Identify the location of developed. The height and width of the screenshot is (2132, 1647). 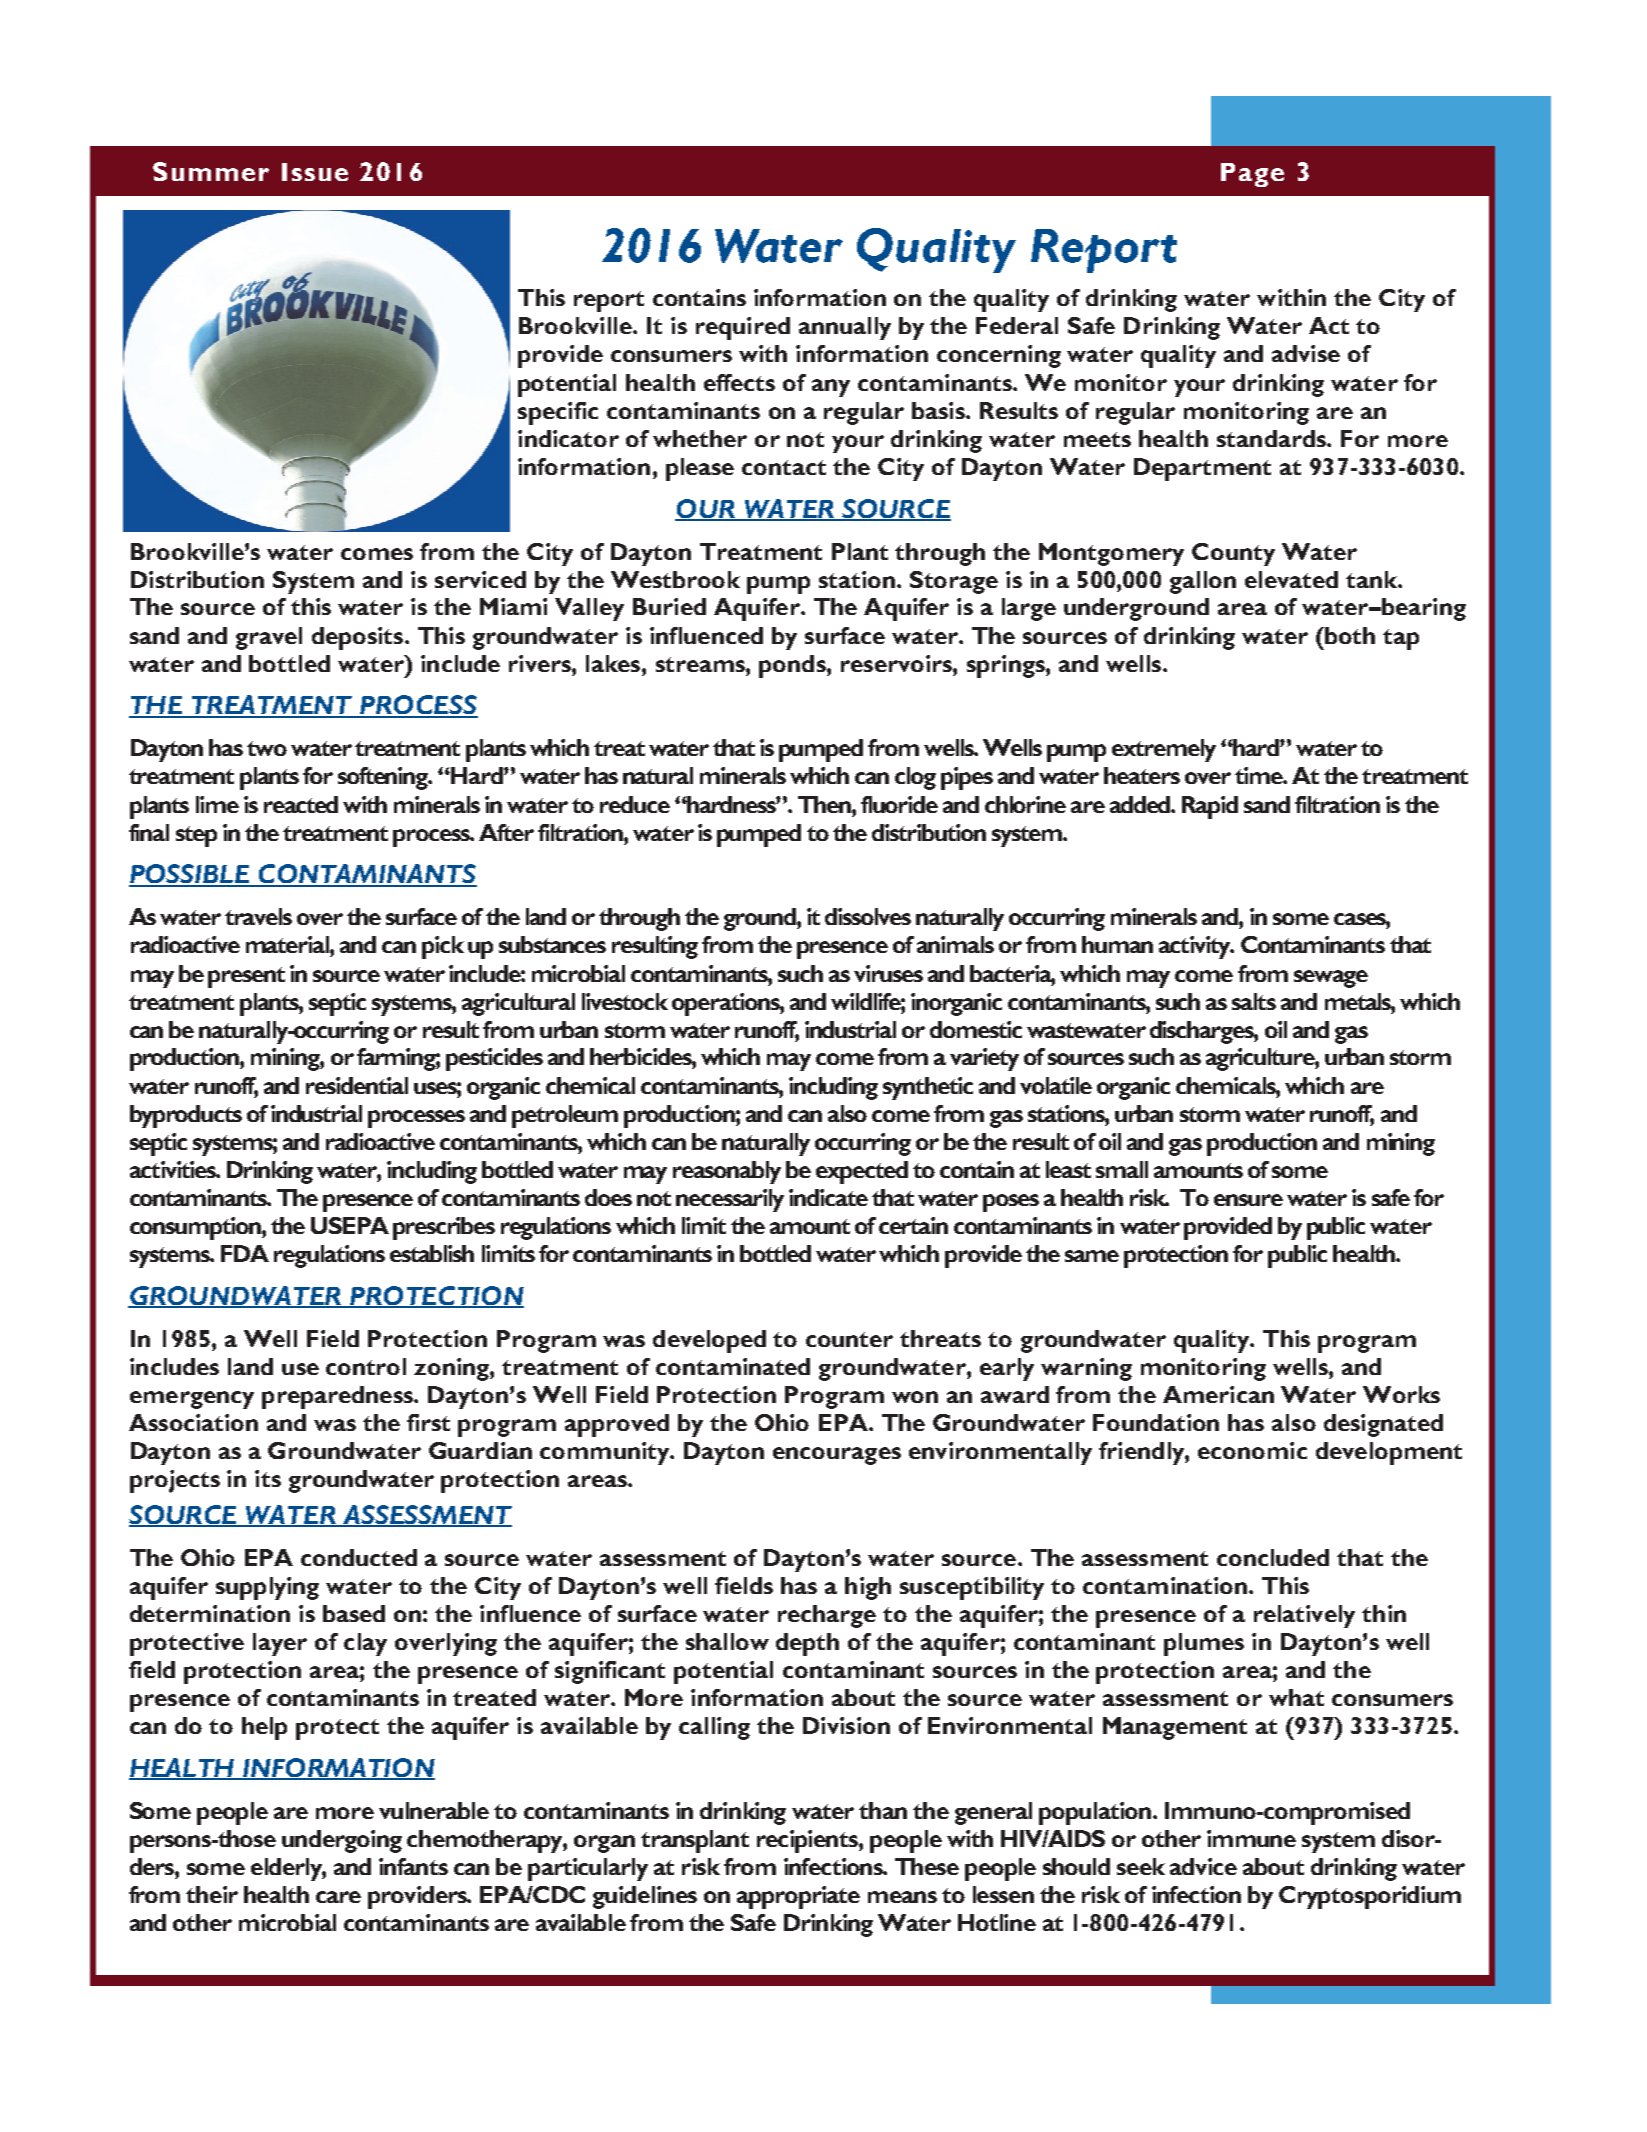
(709, 1341).
